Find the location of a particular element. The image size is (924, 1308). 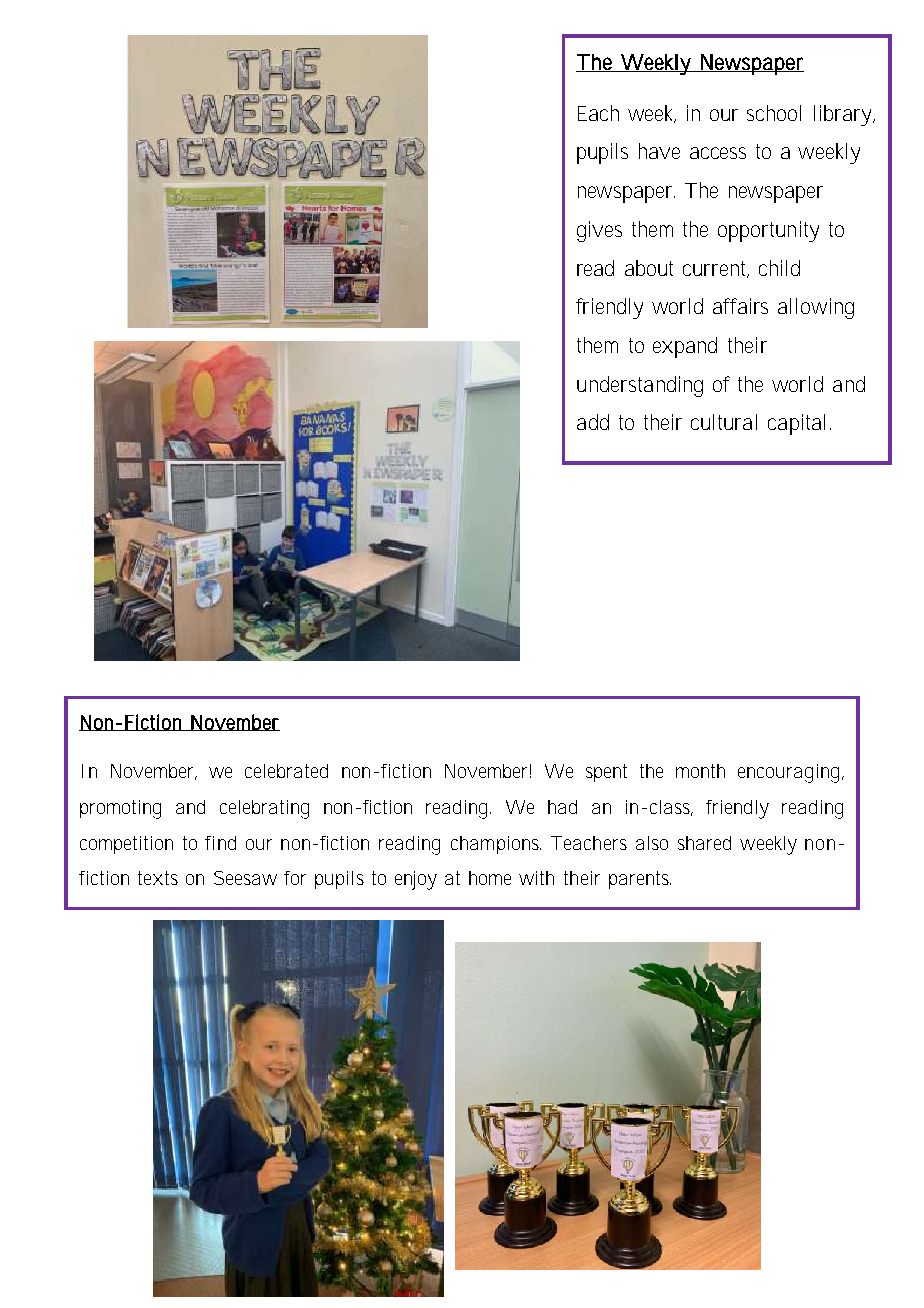

expand is located at coordinates (685, 347).
